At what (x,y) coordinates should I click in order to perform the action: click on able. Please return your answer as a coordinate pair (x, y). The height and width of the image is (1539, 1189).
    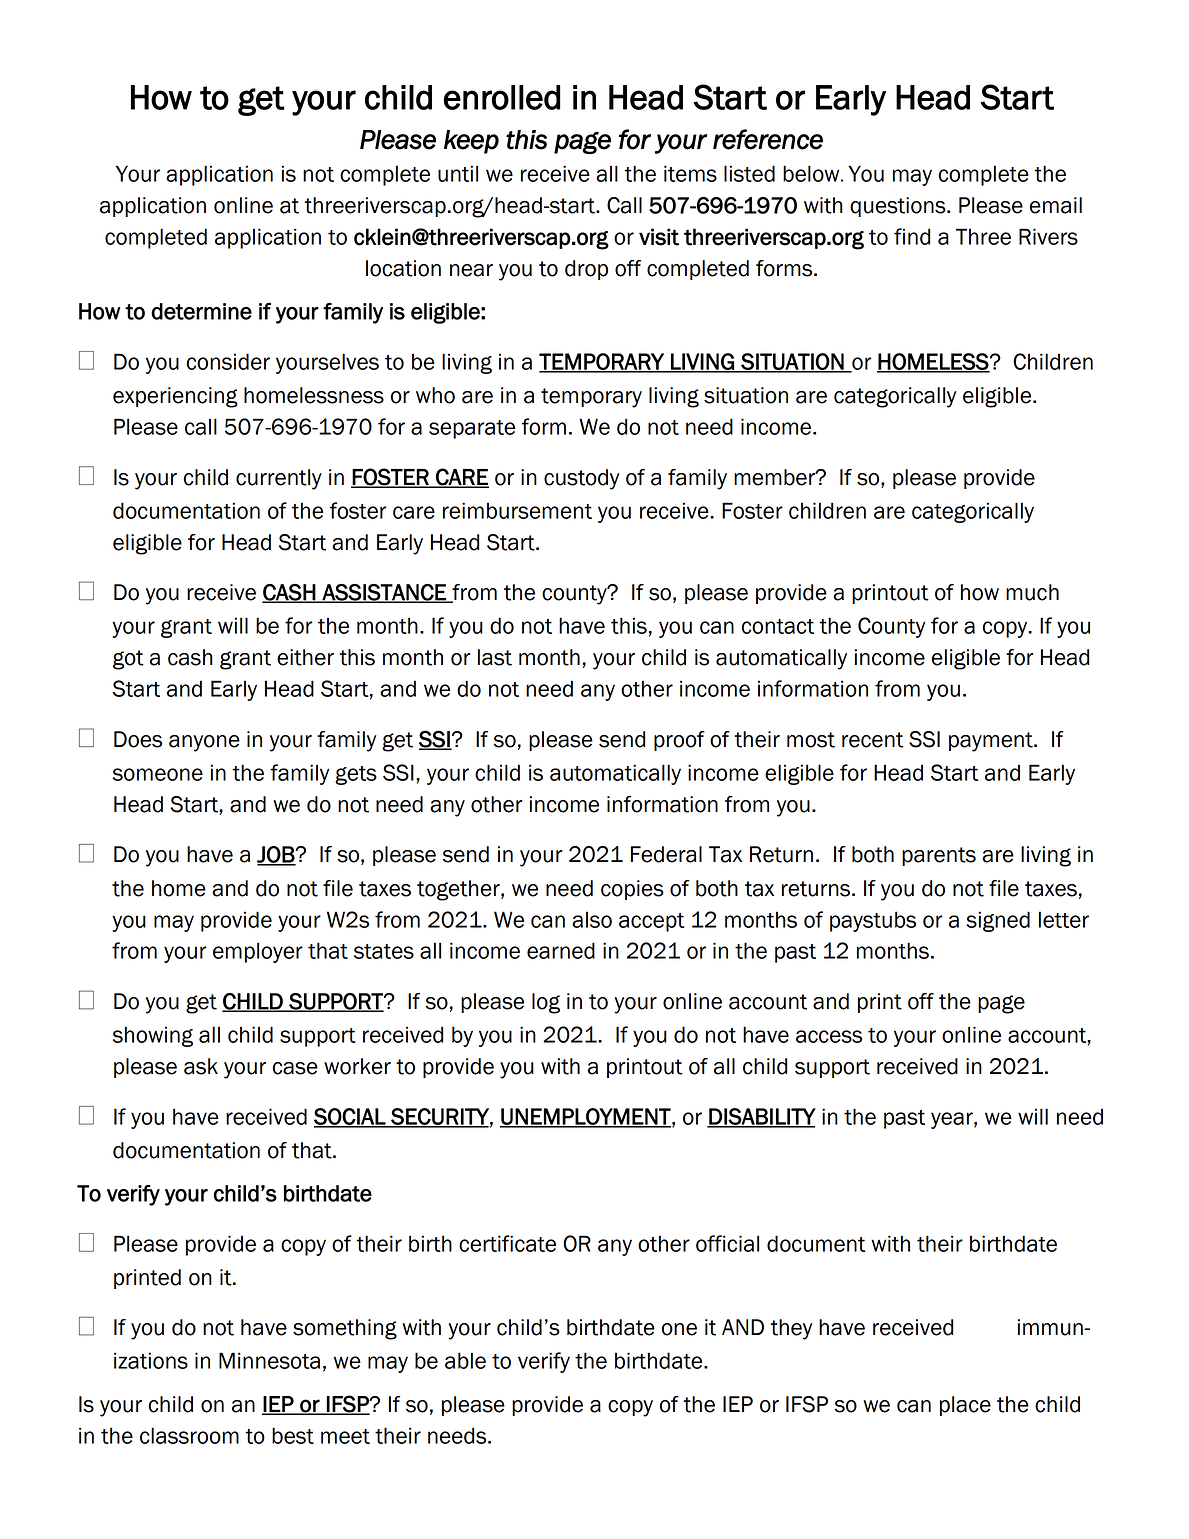
    Looking at the image, I should click on (465, 1360).
